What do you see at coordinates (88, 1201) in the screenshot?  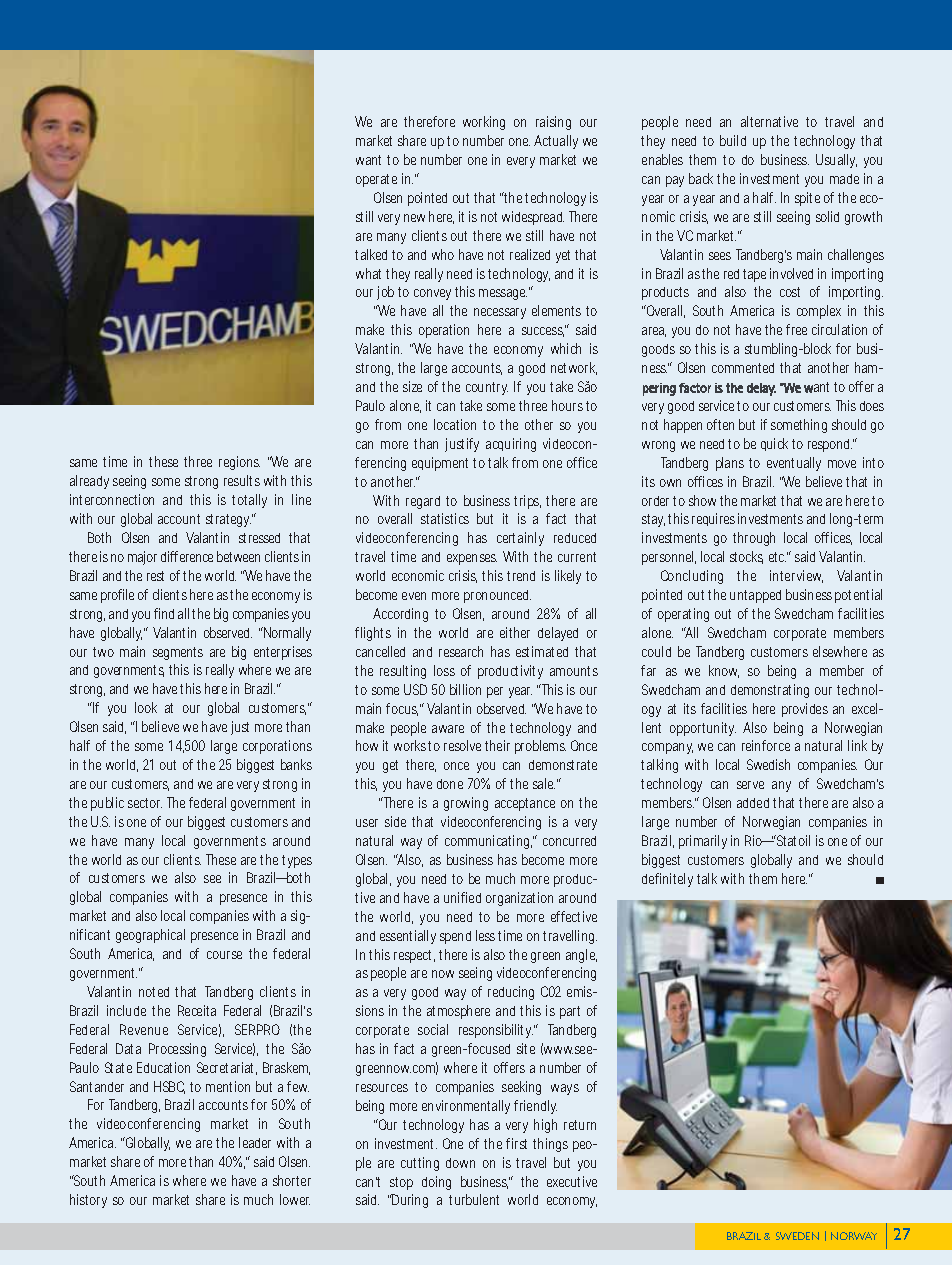 I see `history` at bounding box center [88, 1201].
